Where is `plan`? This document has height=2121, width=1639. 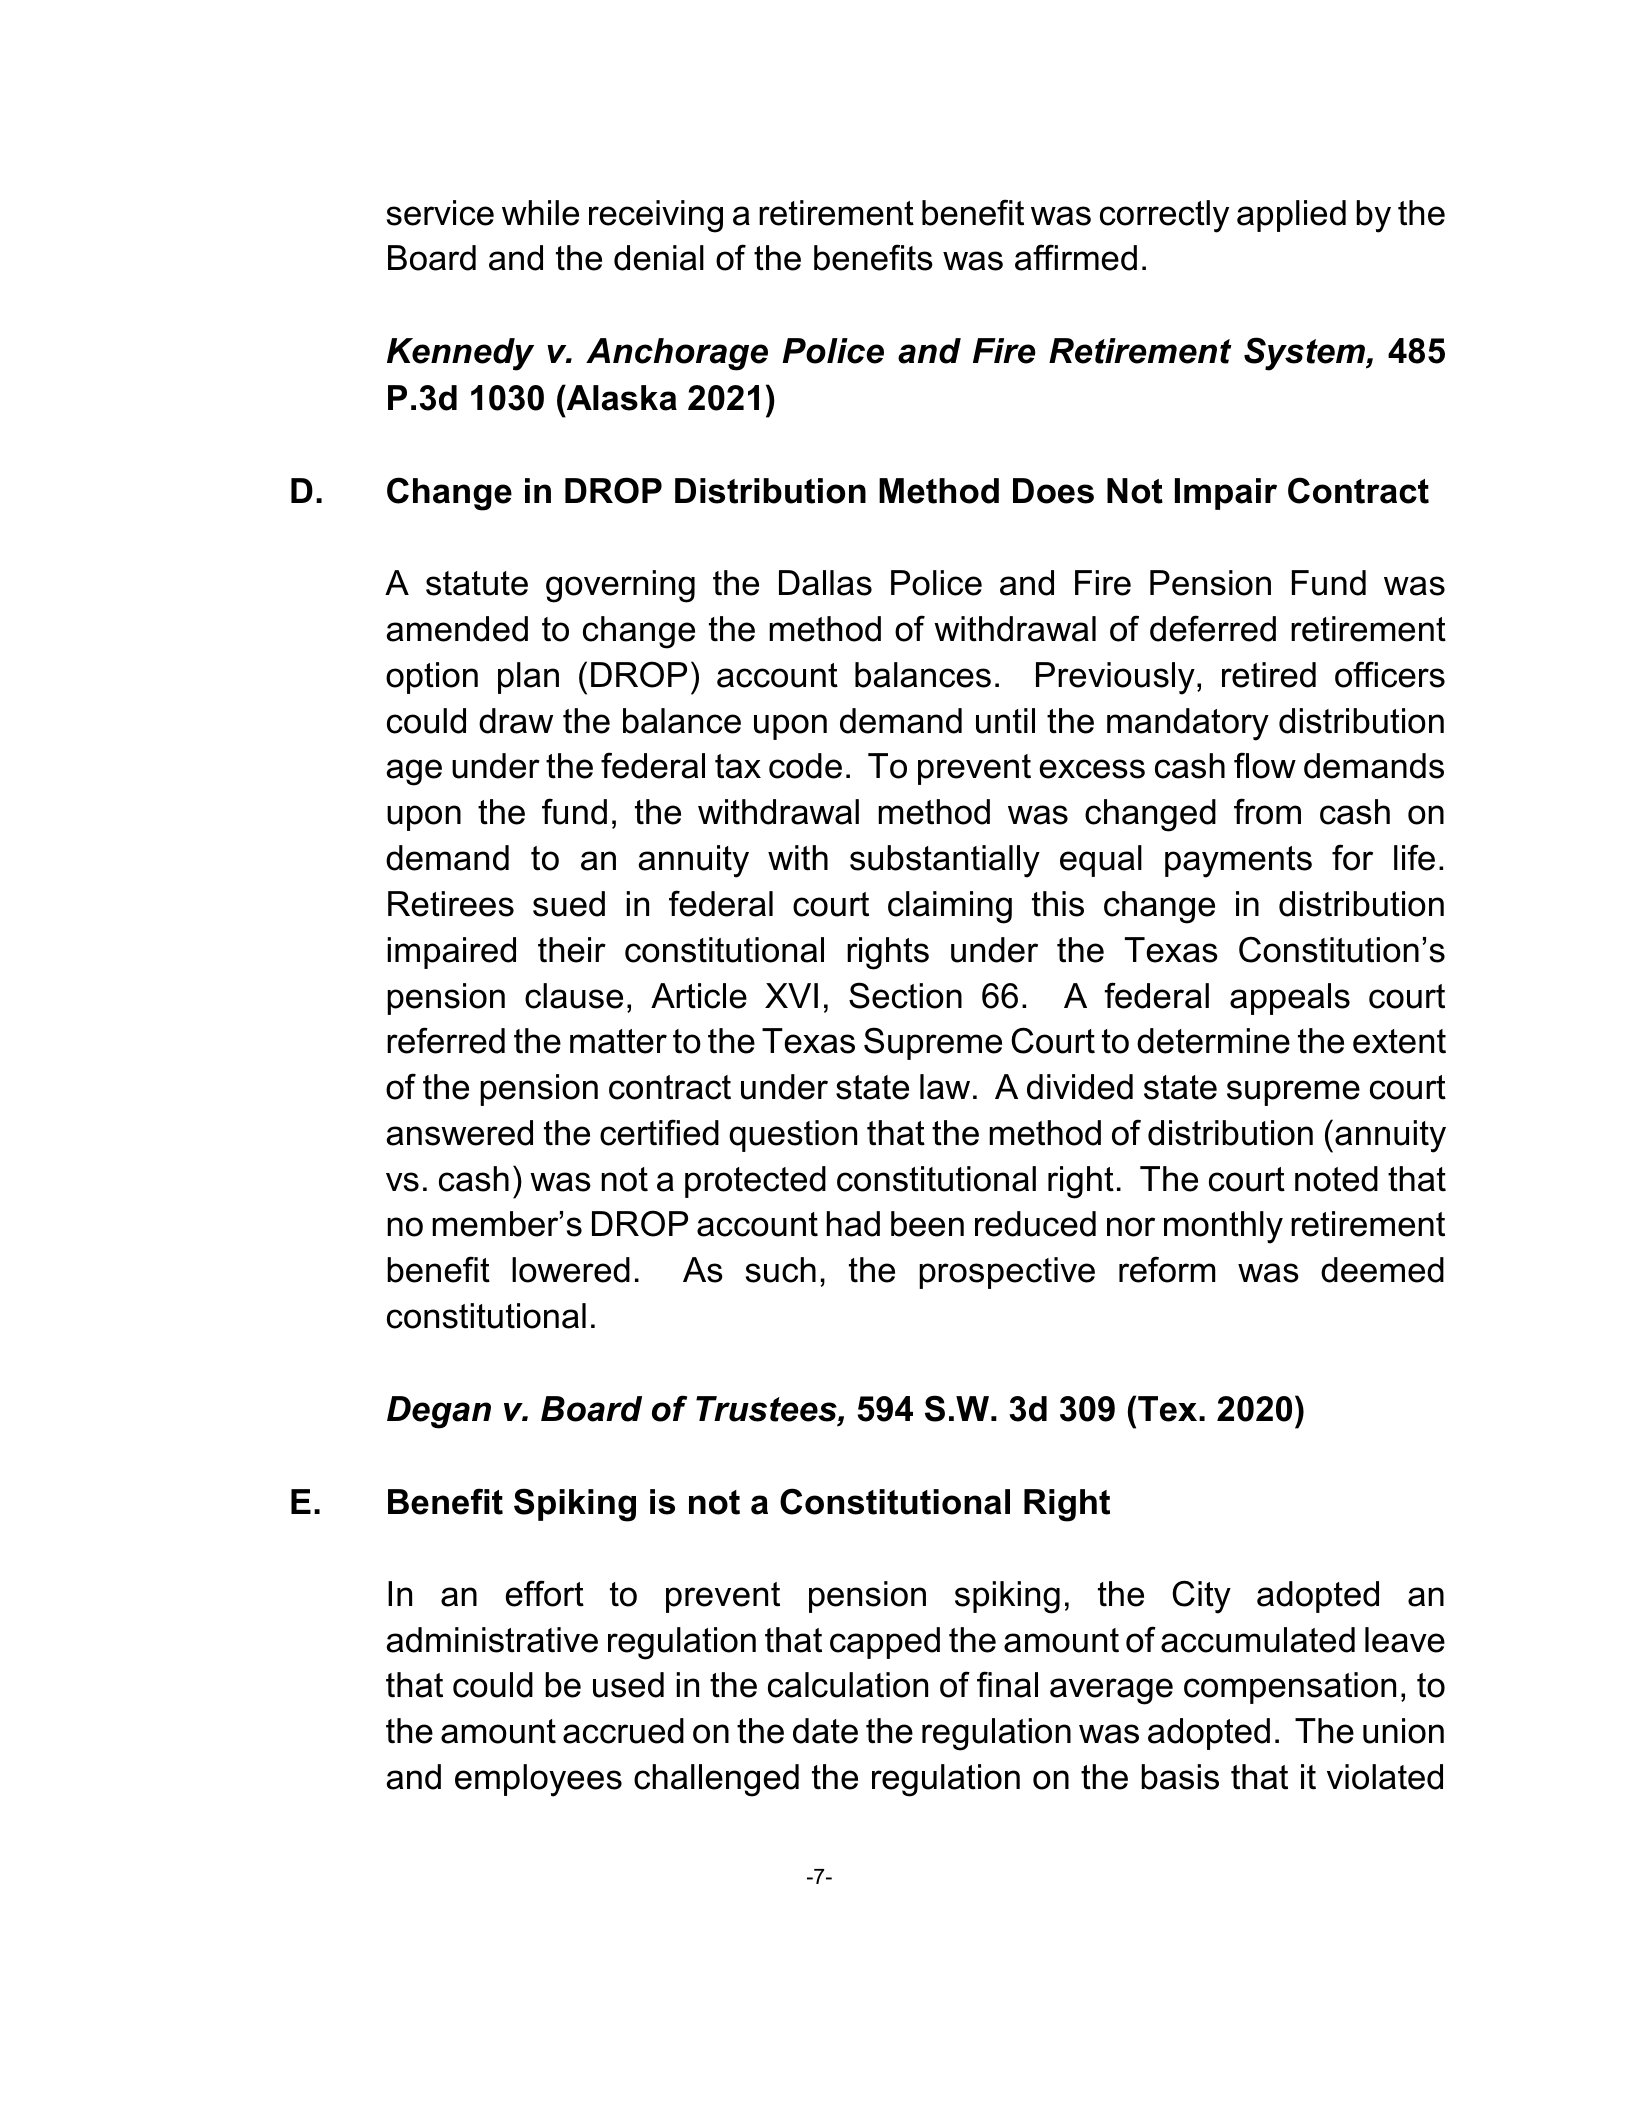
plan is located at coordinates (528, 678).
